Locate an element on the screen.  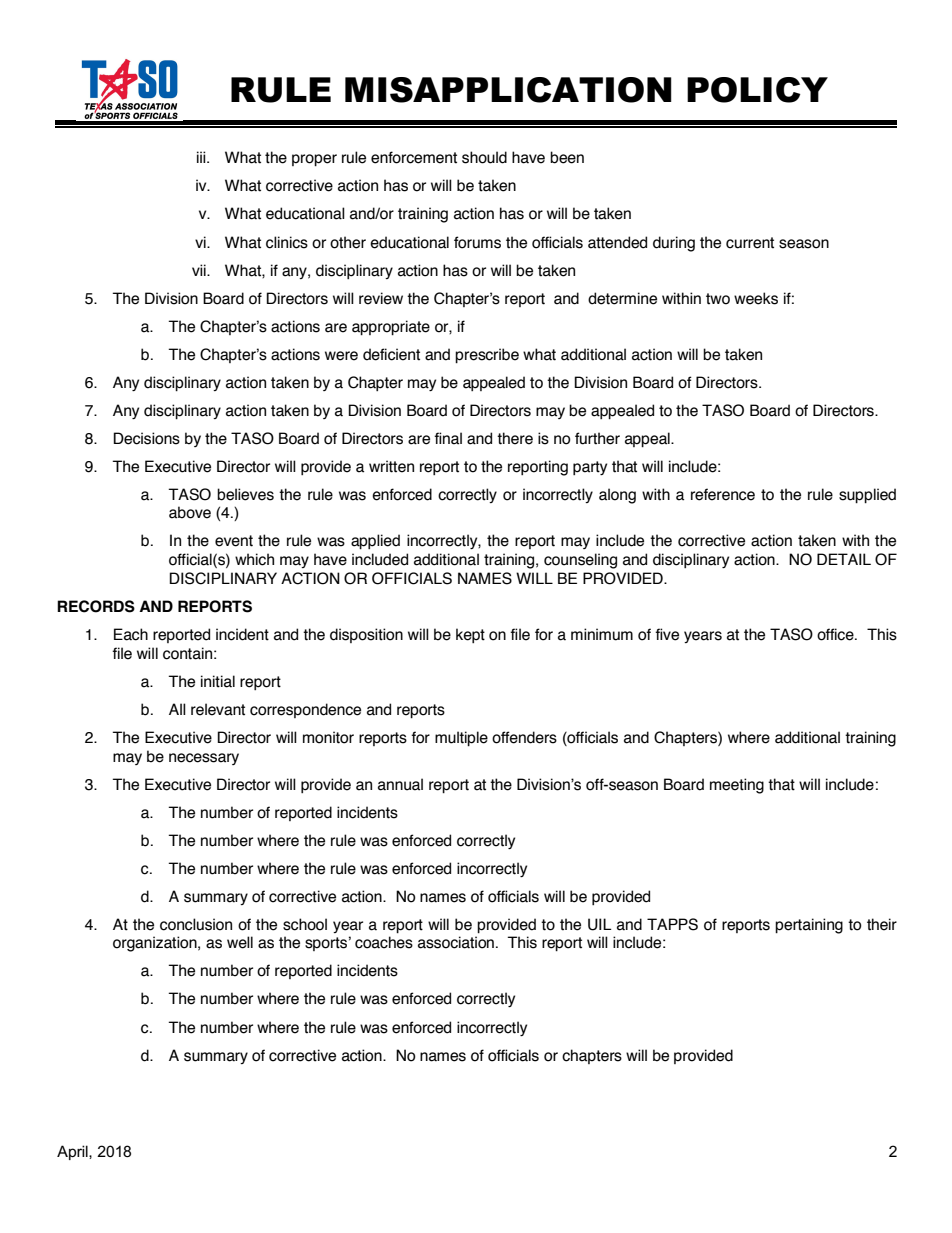
applied is located at coordinates (375, 541).
